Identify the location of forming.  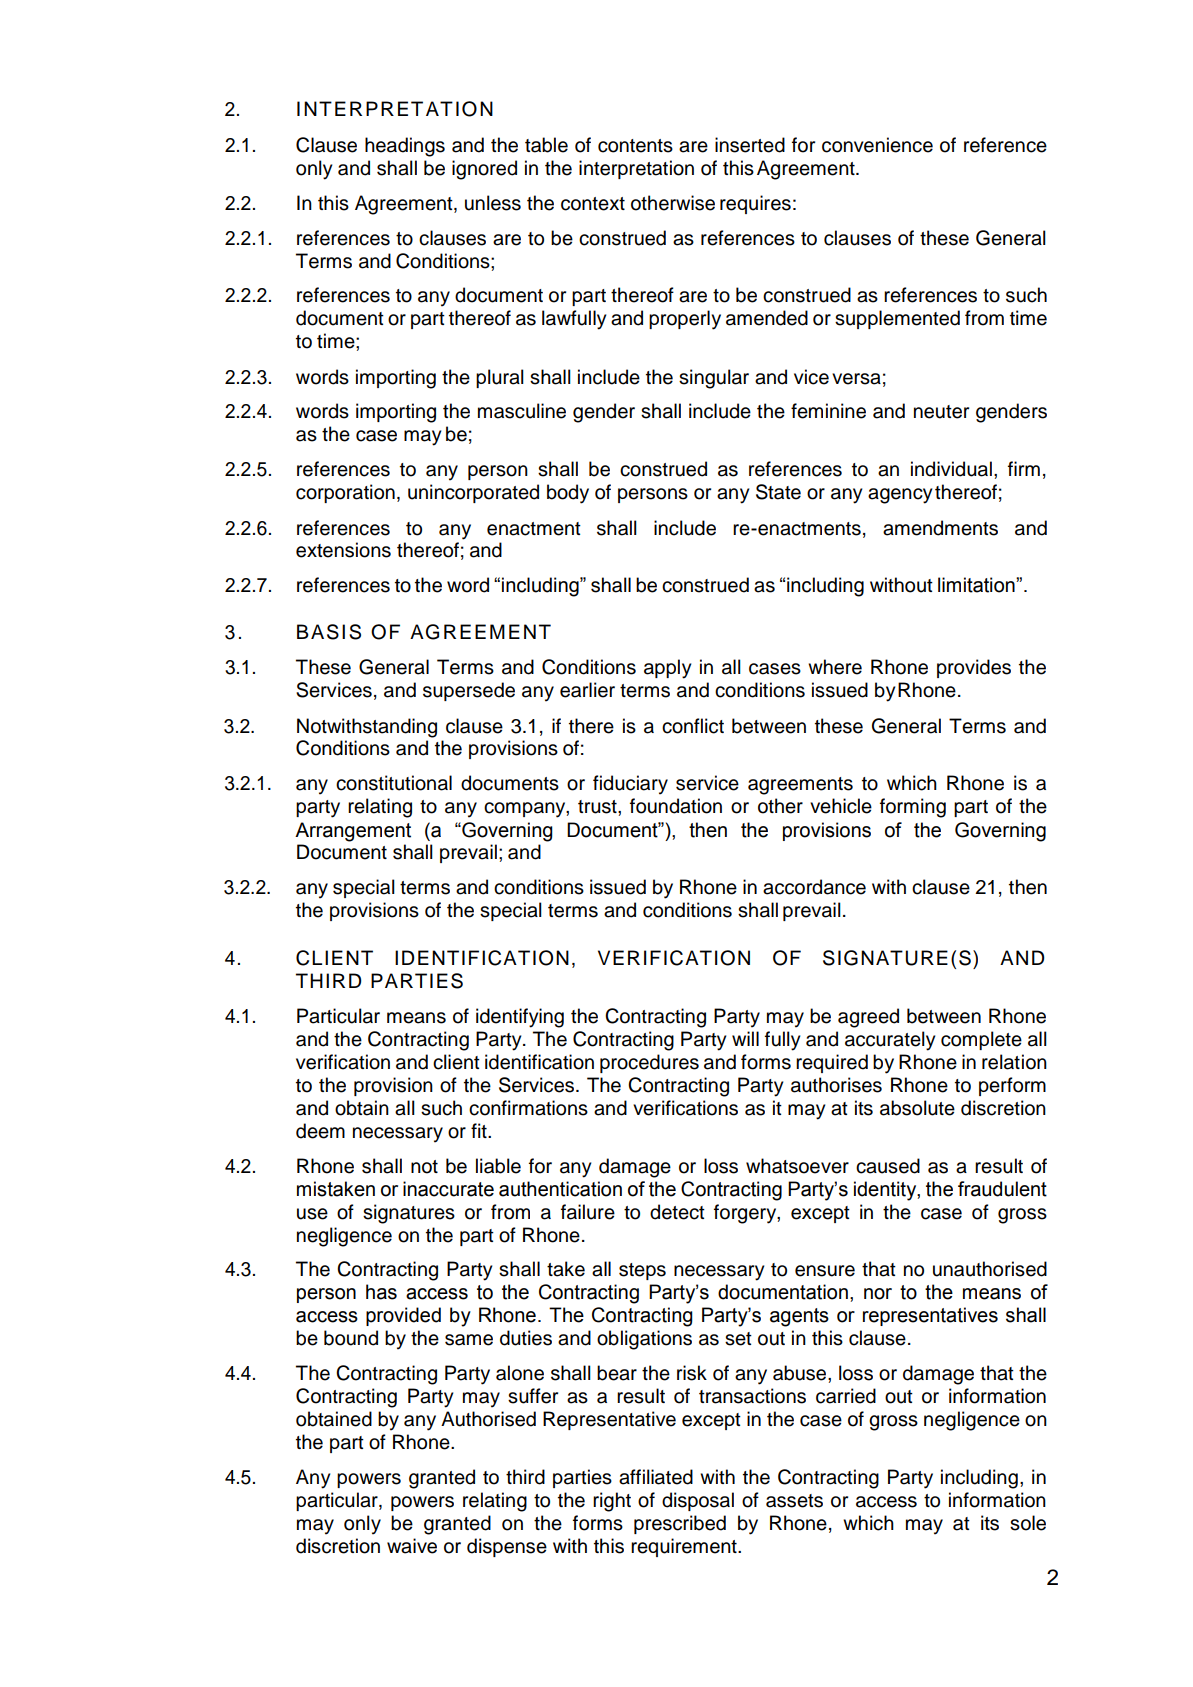
(913, 808).
